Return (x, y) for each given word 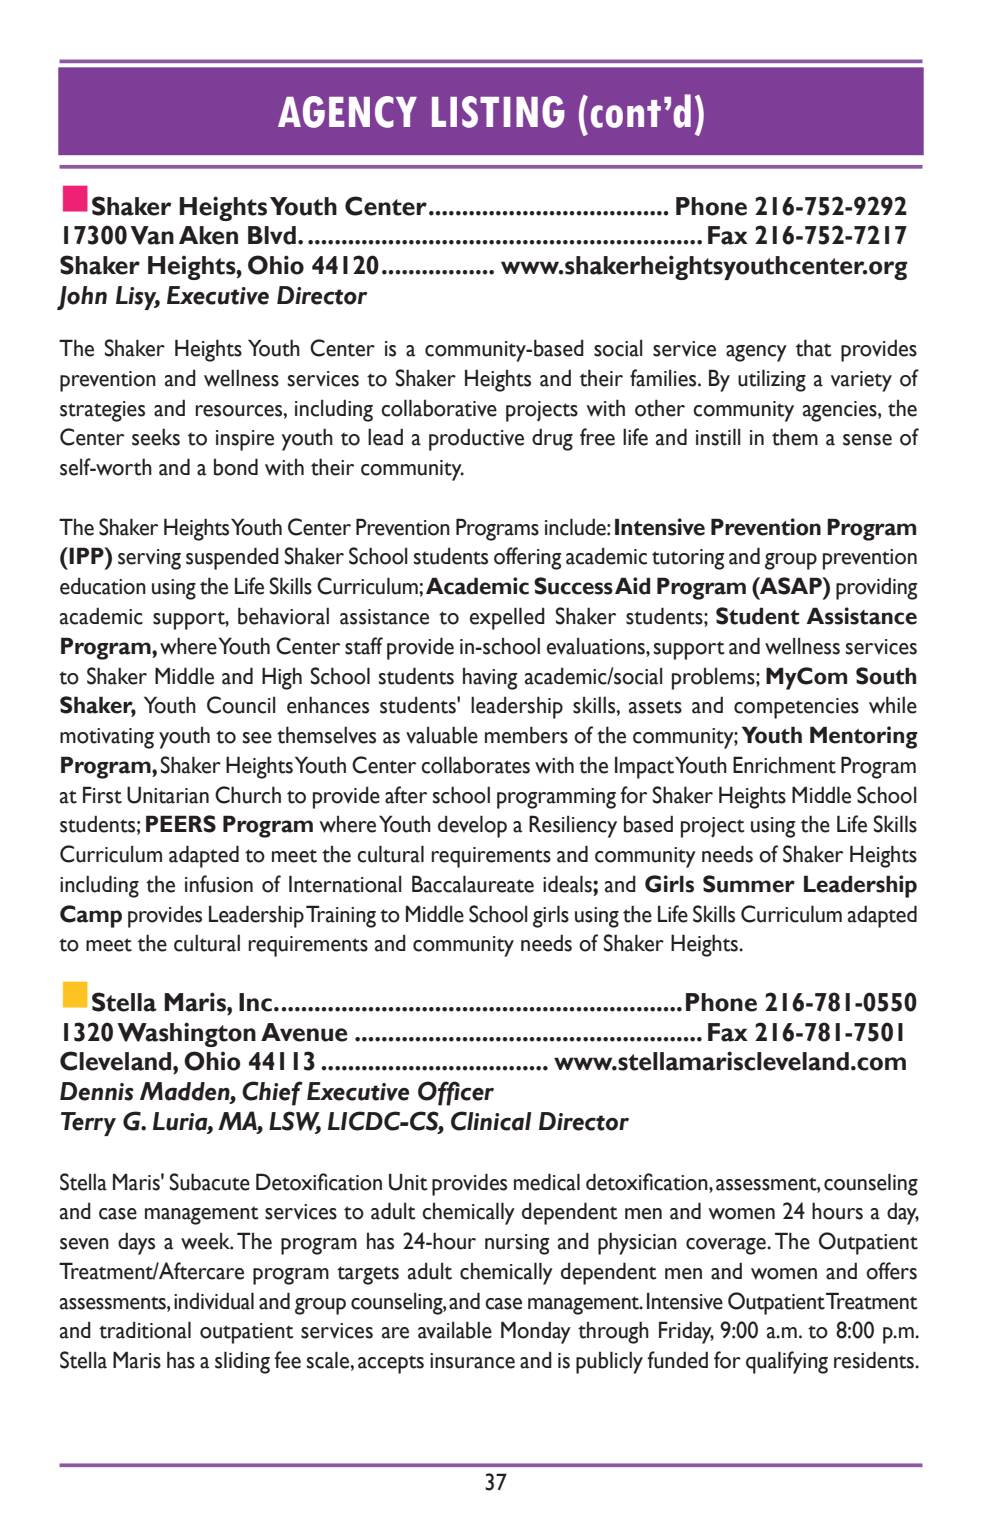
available (455, 1330)
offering (527, 558)
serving (149, 559)
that (814, 348)
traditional (145, 1330)
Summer (749, 884)
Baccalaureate (473, 884)
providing (876, 588)
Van (152, 235)
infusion (219, 884)
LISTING (498, 112)
